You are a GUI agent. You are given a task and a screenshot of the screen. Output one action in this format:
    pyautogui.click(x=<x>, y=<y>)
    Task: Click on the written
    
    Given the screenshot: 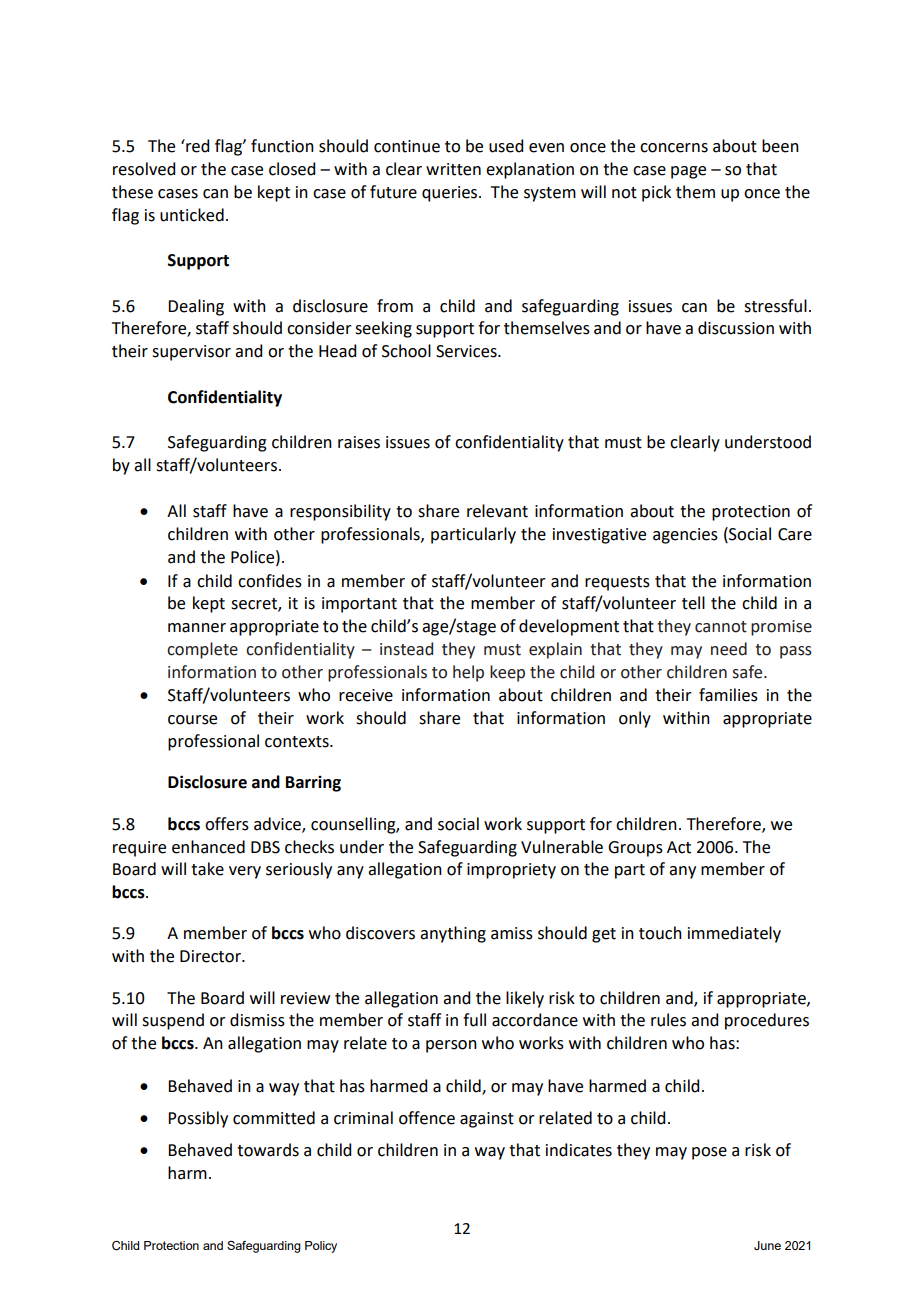 What is the action you would take?
    pyautogui.click(x=453, y=169)
